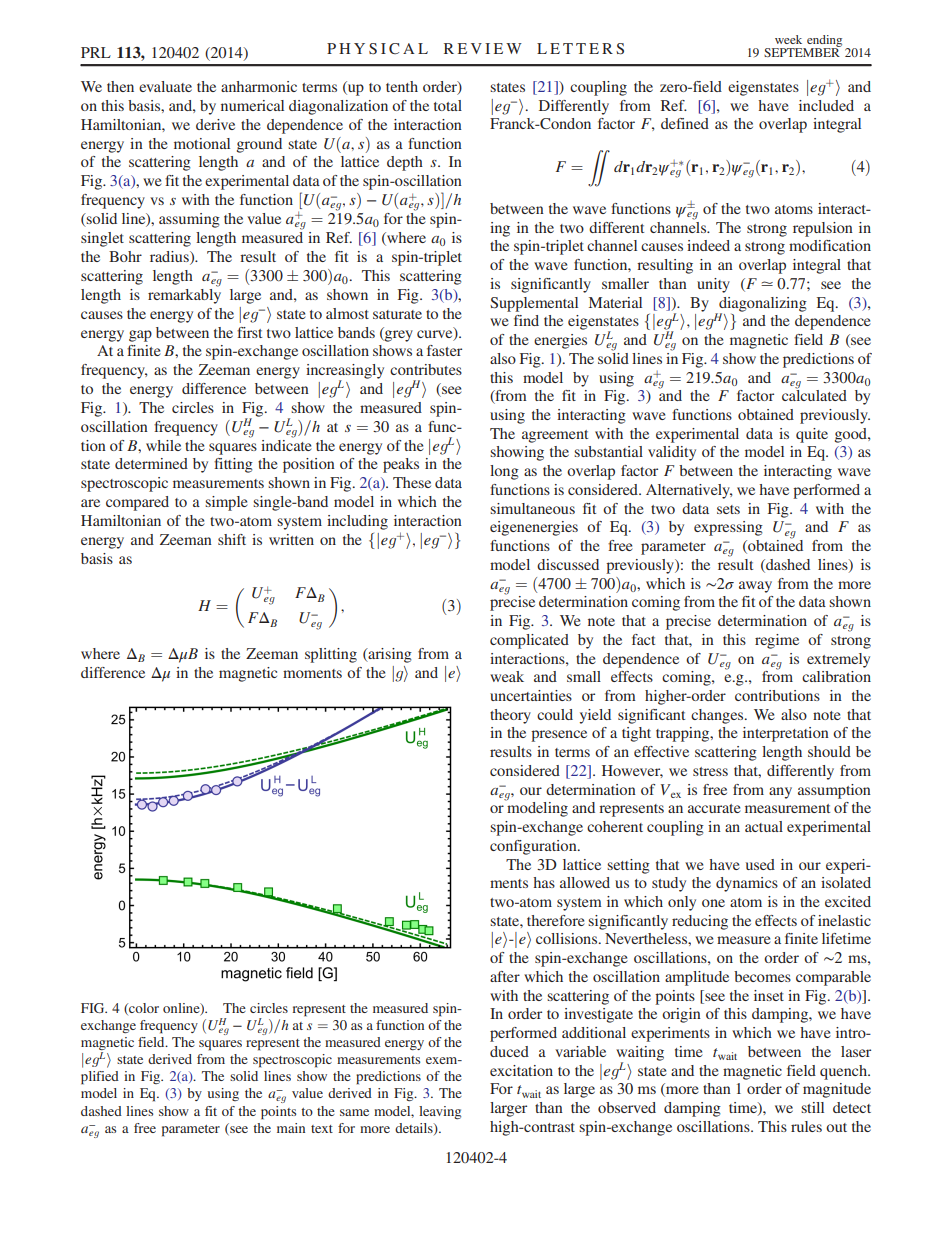 The image size is (952, 1233). What do you see at coordinates (232, 539) in the screenshot?
I see `shift` at bounding box center [232, 539].
